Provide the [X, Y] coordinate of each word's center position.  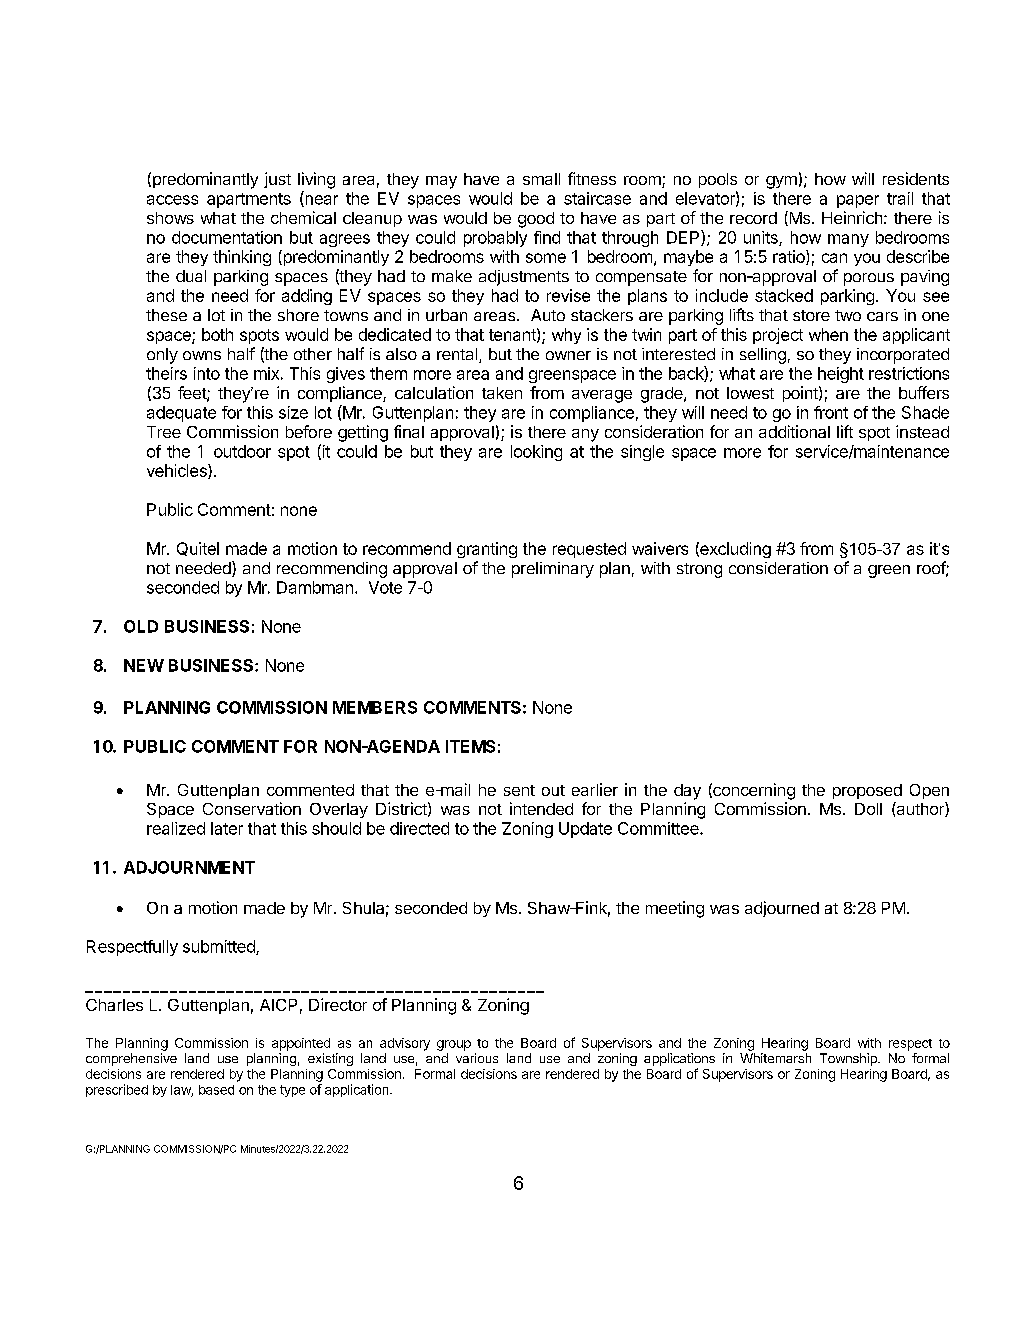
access [172, 200]
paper [858, 201]
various [477, 1058]
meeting [675, 909]
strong [699, 570]
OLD [141, 626]
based [216, 1090]
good [536, 220]
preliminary [553, 570]
